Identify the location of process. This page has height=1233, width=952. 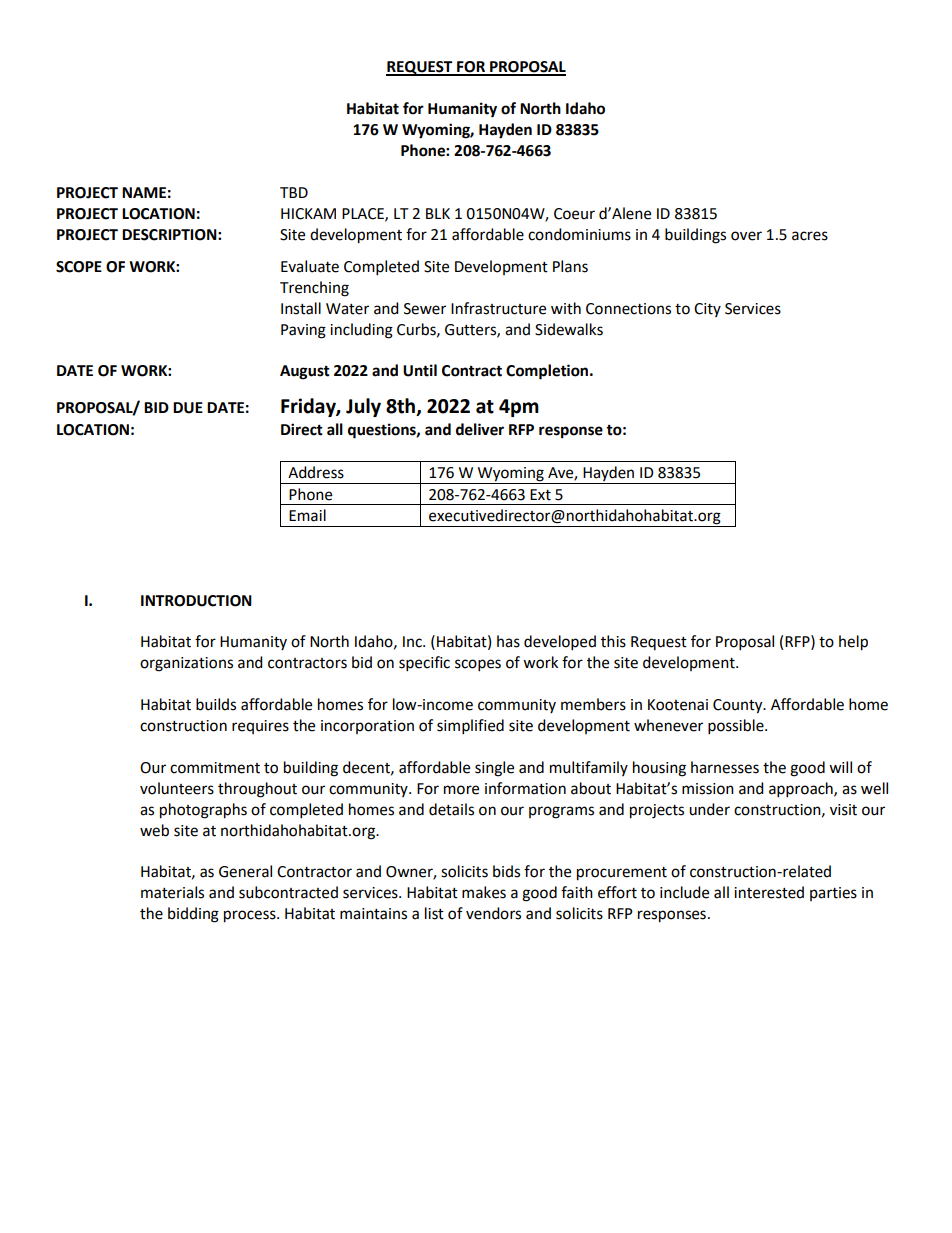
(251, 916).
